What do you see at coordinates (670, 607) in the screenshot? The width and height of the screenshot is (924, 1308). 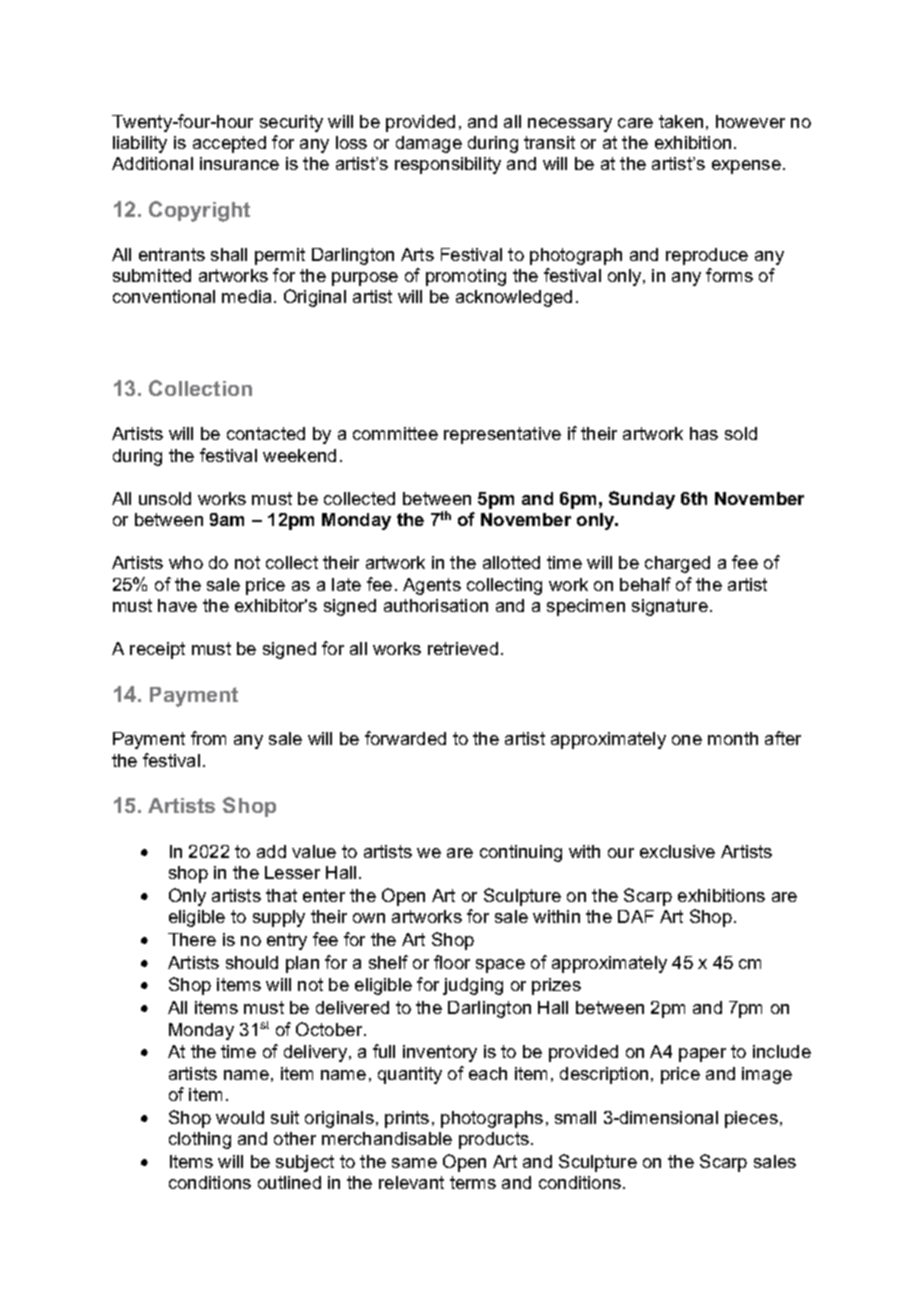 I see `signature` at bounding box center [670, 607].
